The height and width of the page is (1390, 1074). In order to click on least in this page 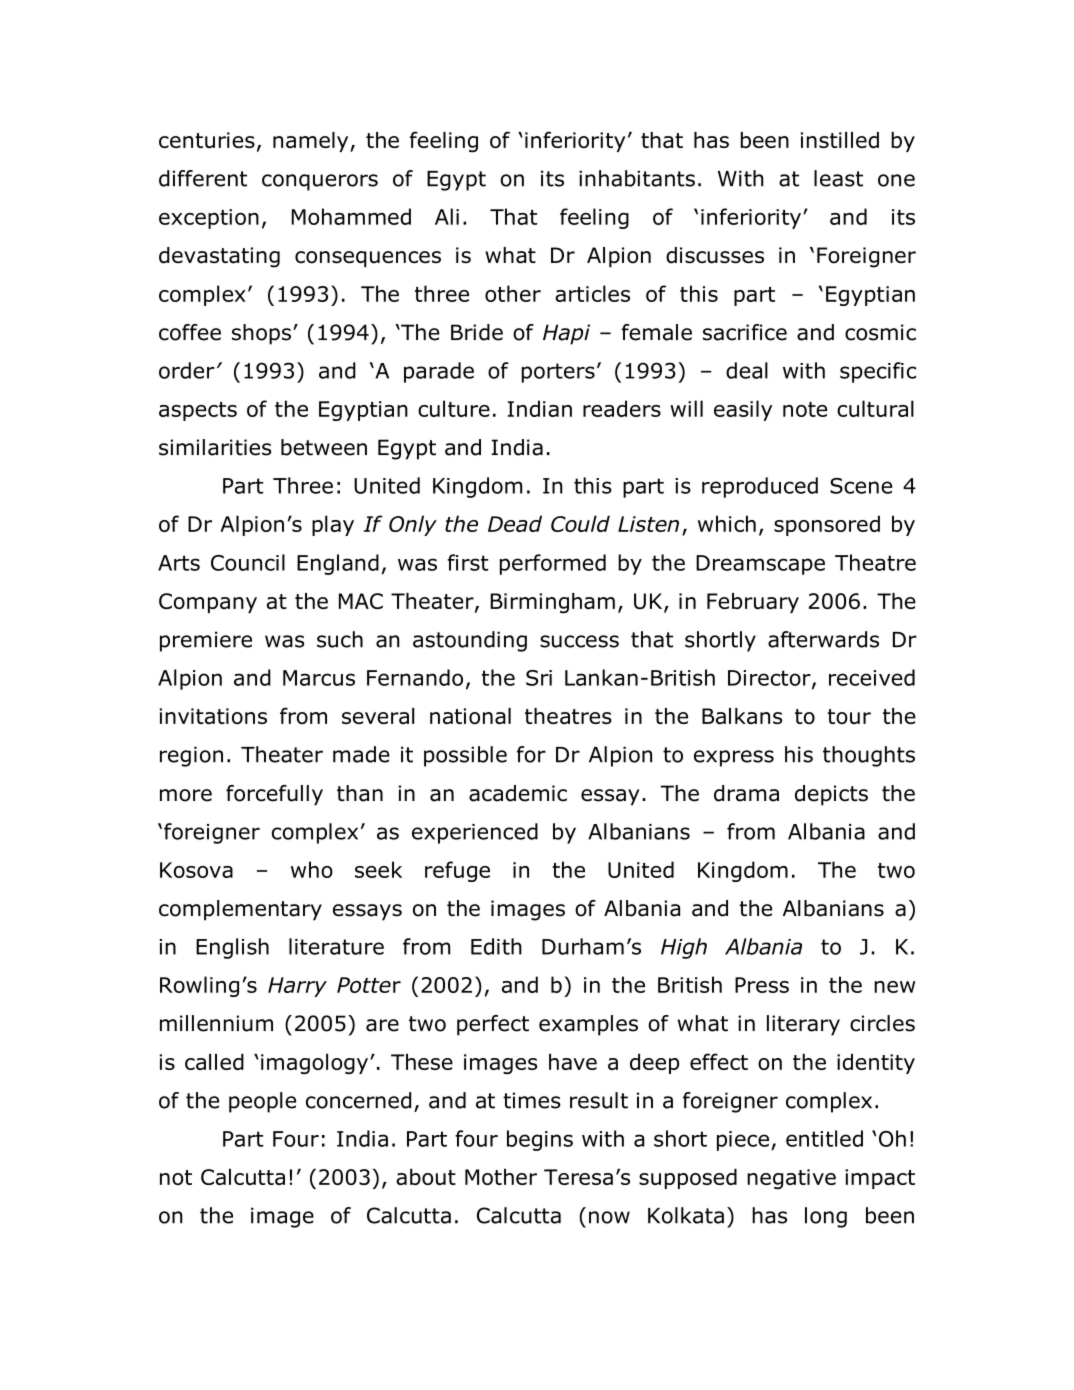, I will do `click(838, 178)`.
